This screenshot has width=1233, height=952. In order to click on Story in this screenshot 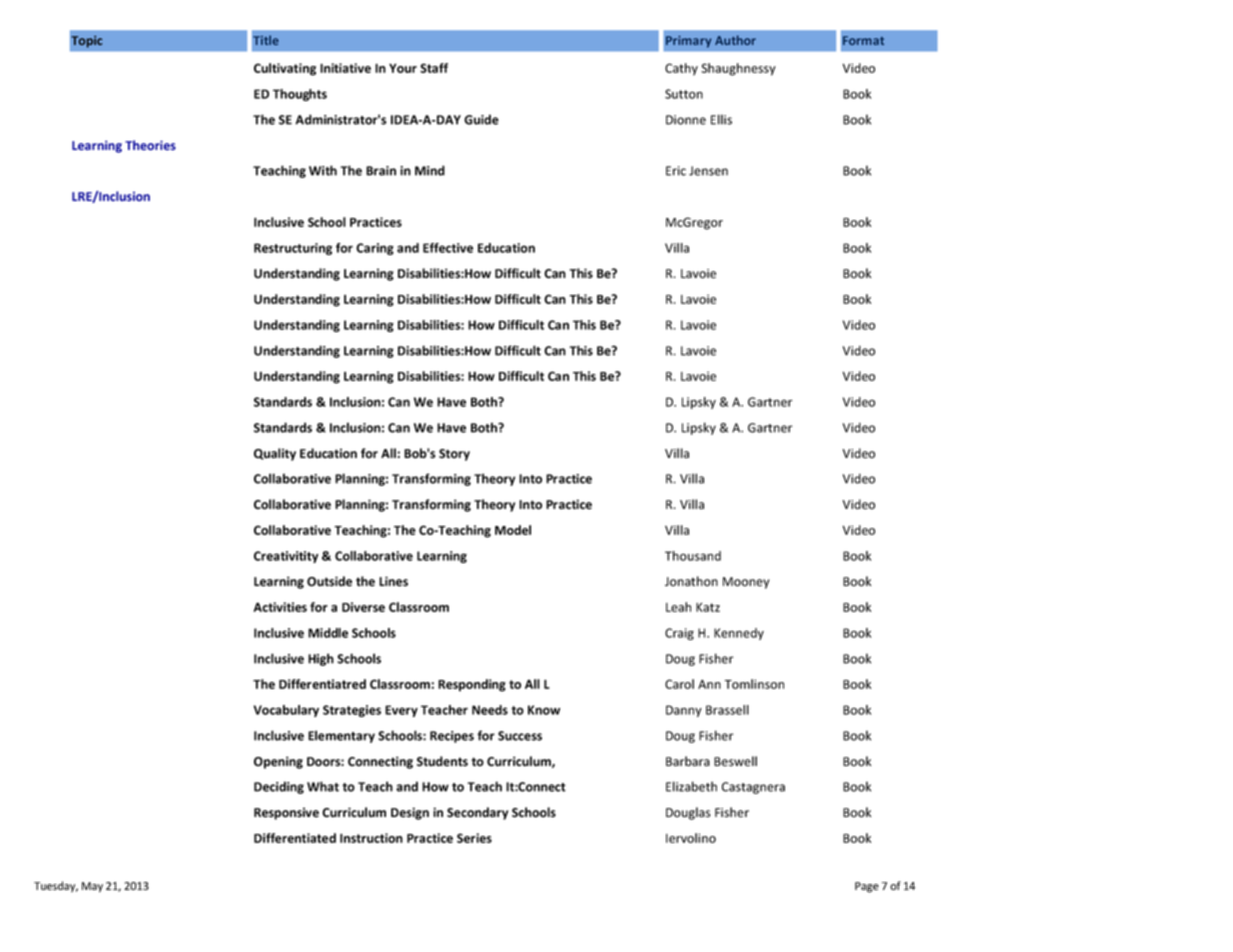, I will do `click(454, 455)`.
